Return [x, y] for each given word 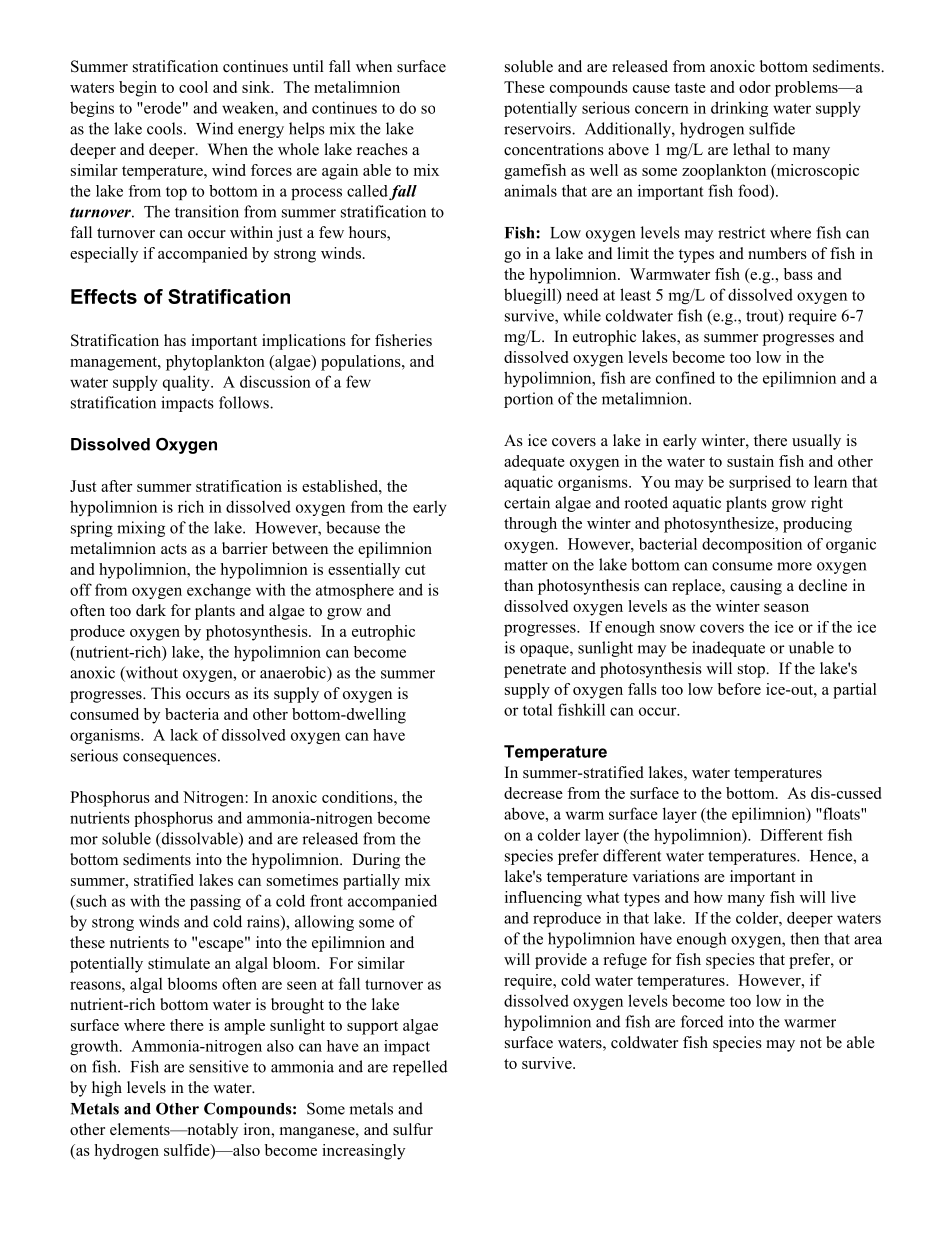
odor [755, 87]
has [175, 340]
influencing [543, 899]
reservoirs [538, 128]
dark [151, 610]
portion [528, 400]
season [786, 608]
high [107, 1089]
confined [685, 377]
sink [257, 87]
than [518, 585]
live [843, 897]
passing [215, 902]
